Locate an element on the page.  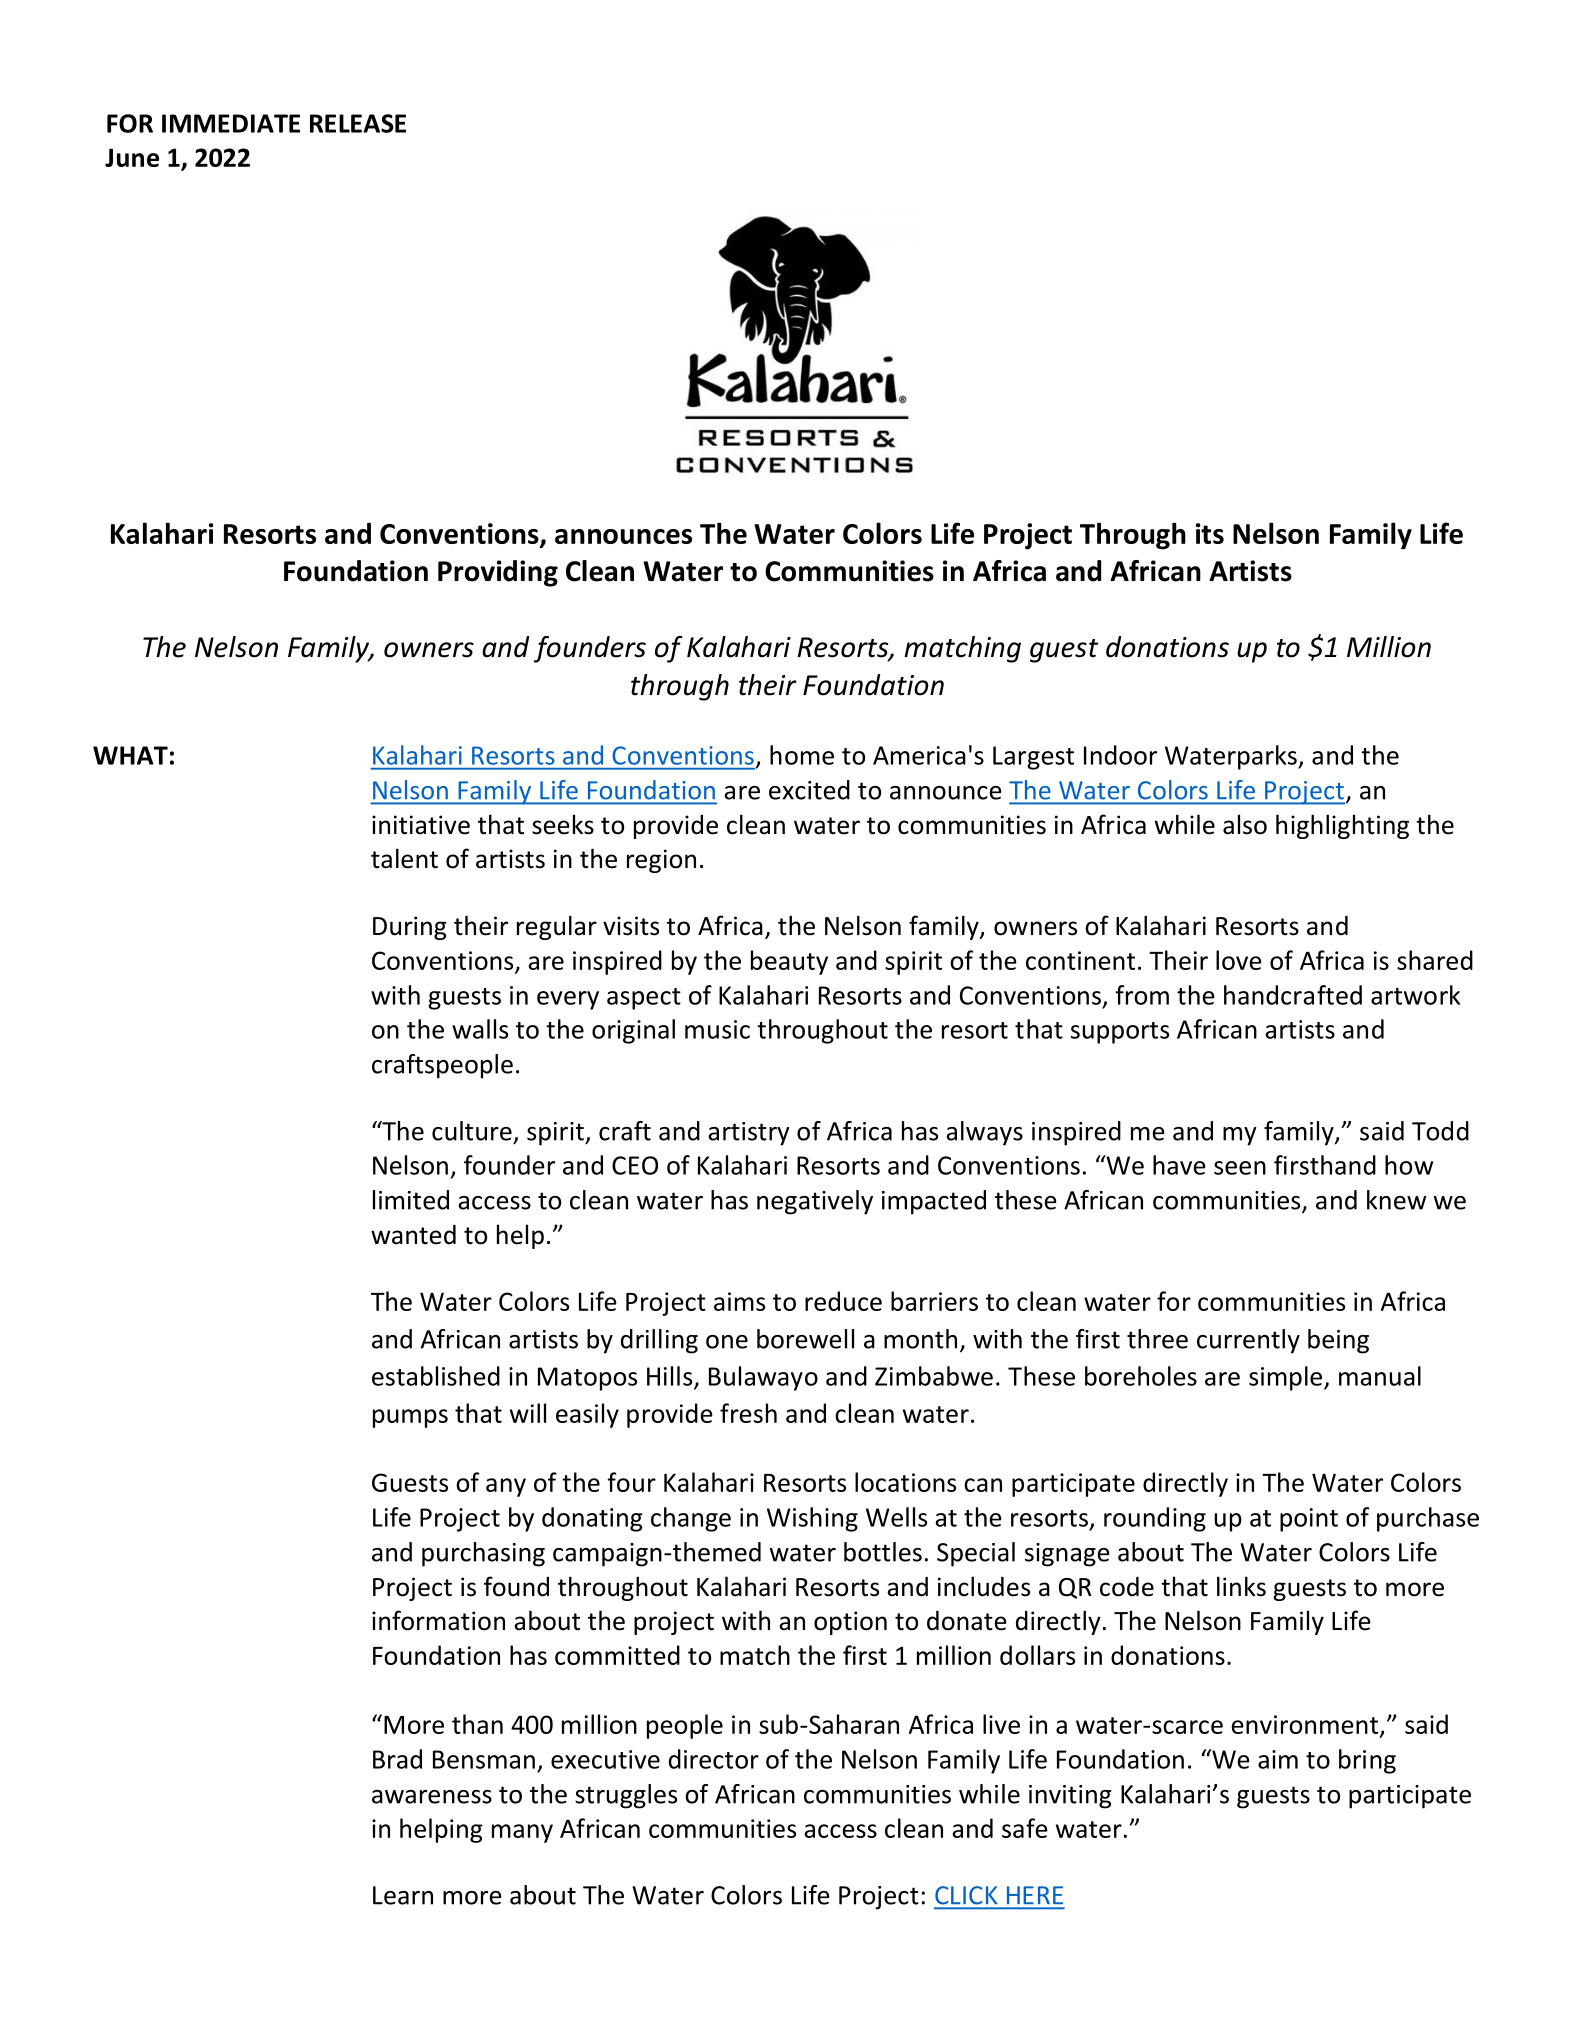
Indoor is located at coordinates (1120, 755).
